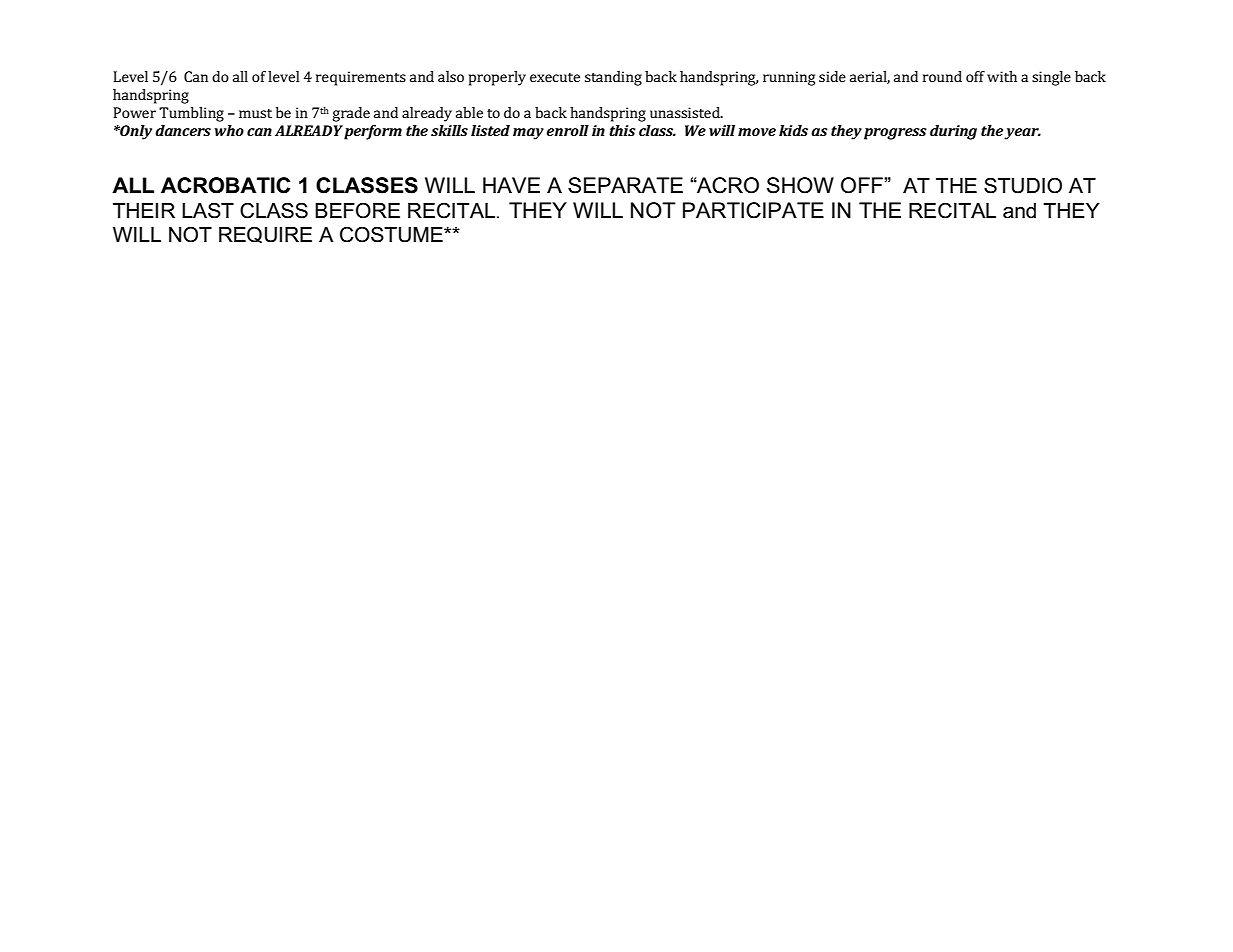 This screenshot has width=1233, height=952. I want to click on PARTICIPATE, so click(753, 210).
